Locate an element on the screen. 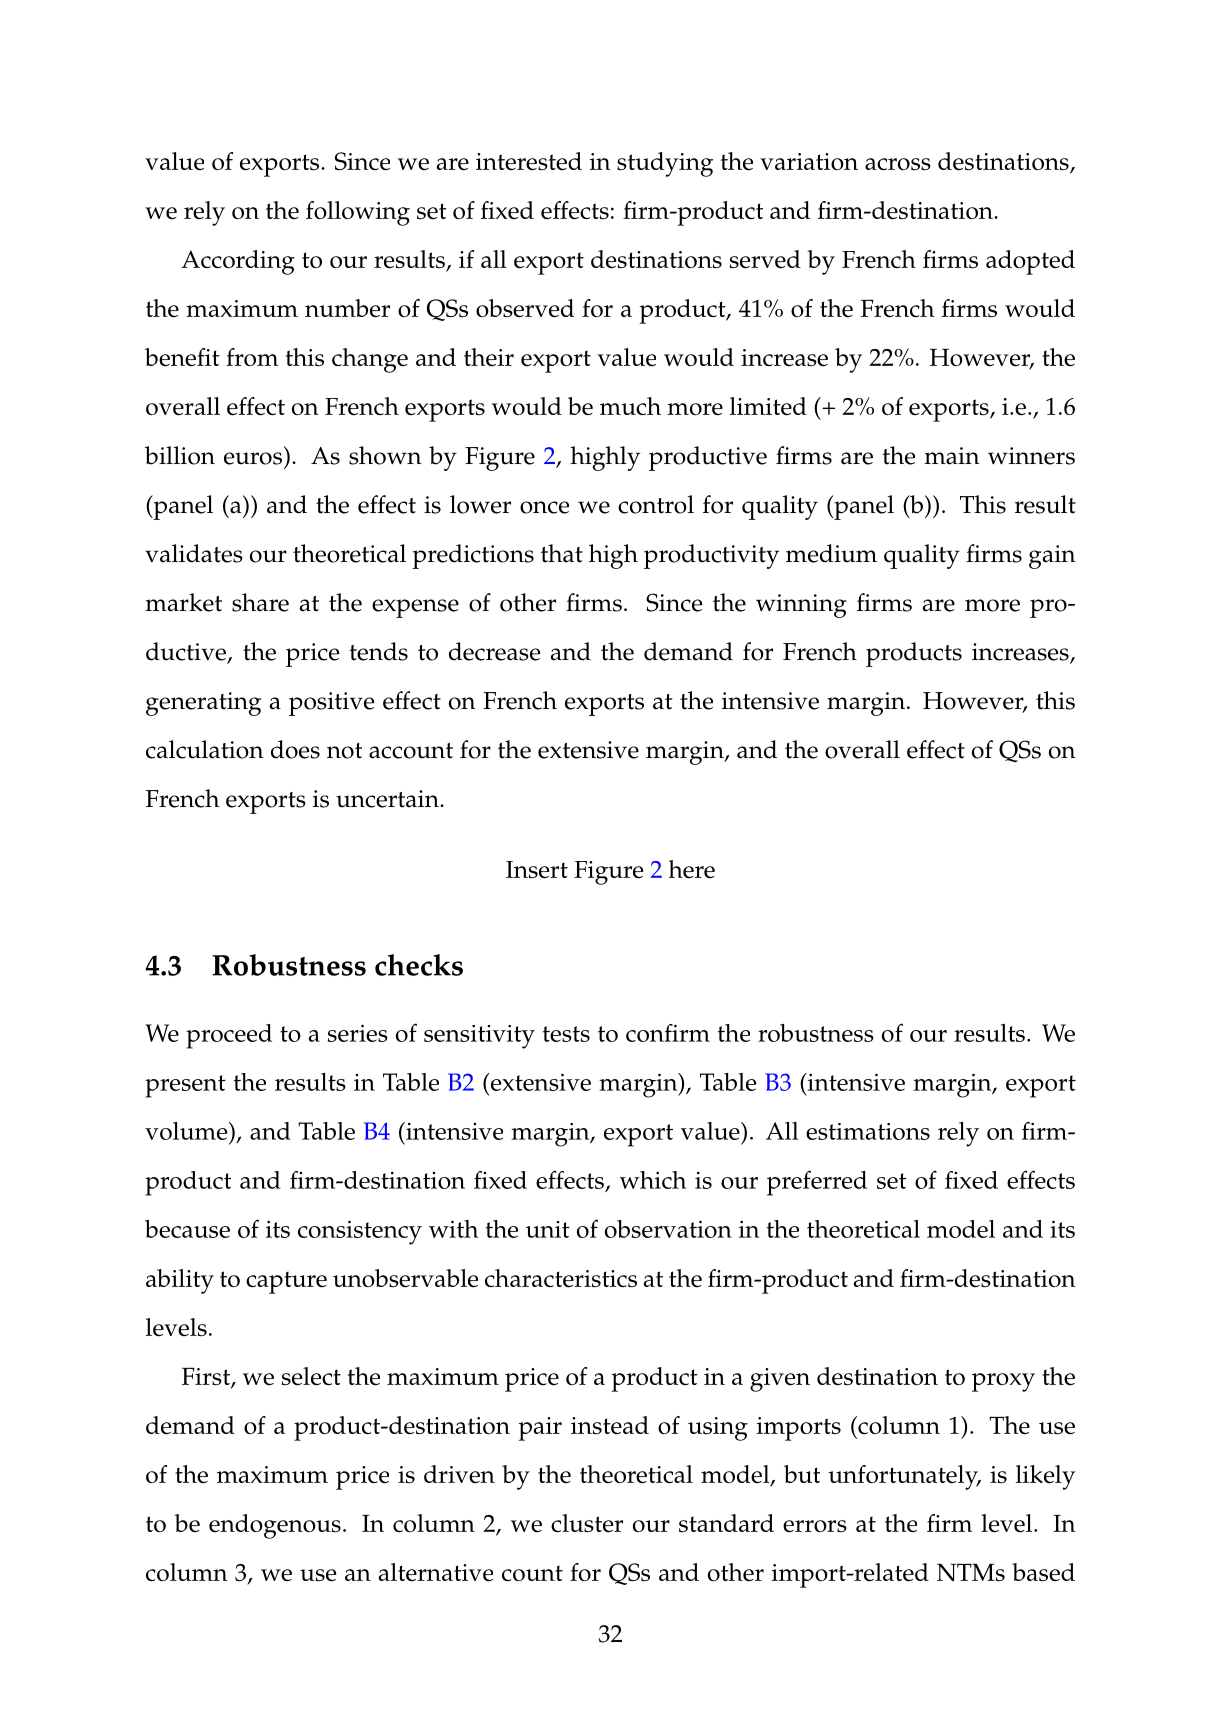 The width and height of the screenshot is (1221, 1726). unfortunately is located at coordinates (904, 1477).
